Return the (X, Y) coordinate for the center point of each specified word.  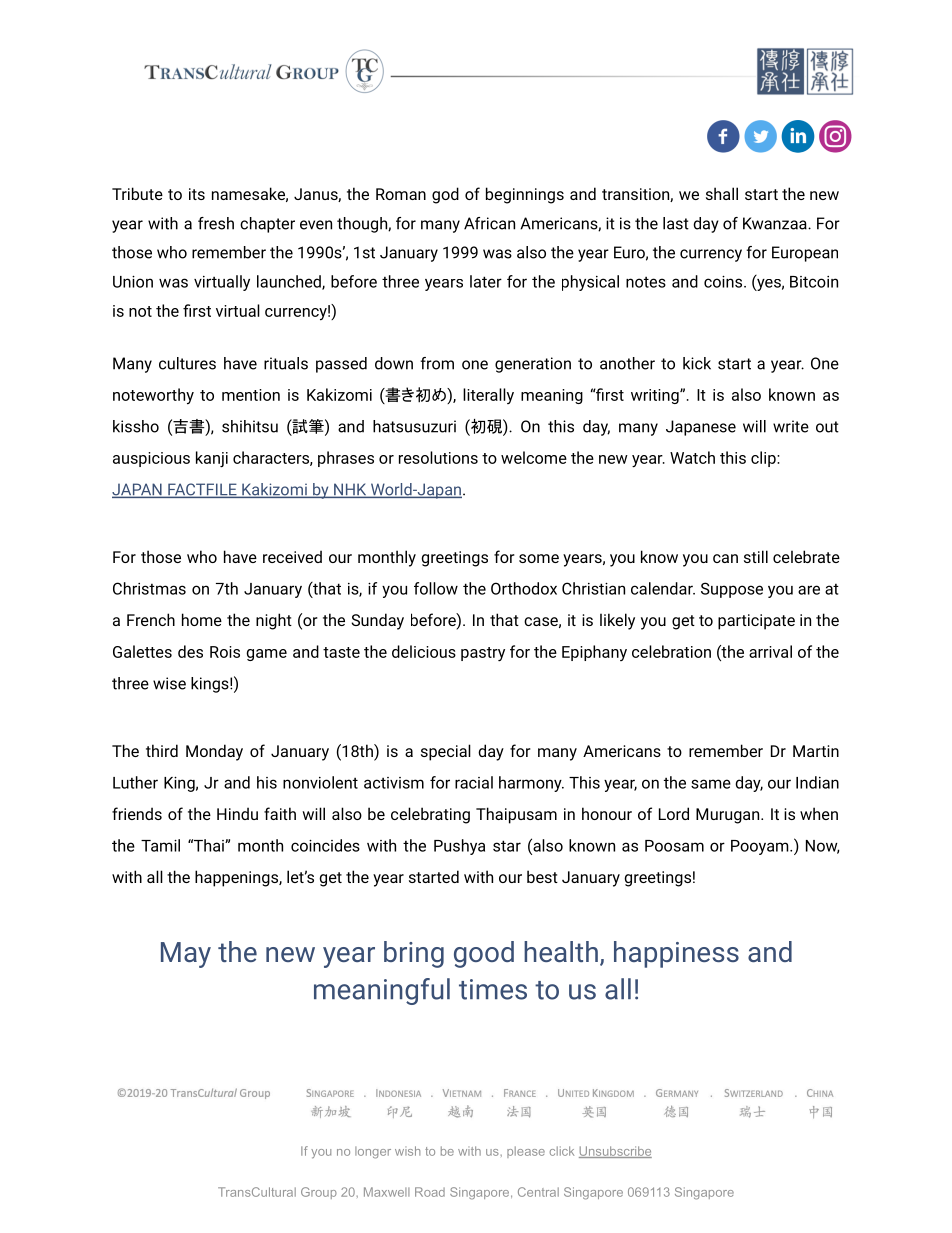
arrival (770, 651)
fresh (216, 223)
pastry (483, 654)
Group (319, 1193)
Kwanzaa (776, 223)
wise (169, 683)
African (489, 223)
